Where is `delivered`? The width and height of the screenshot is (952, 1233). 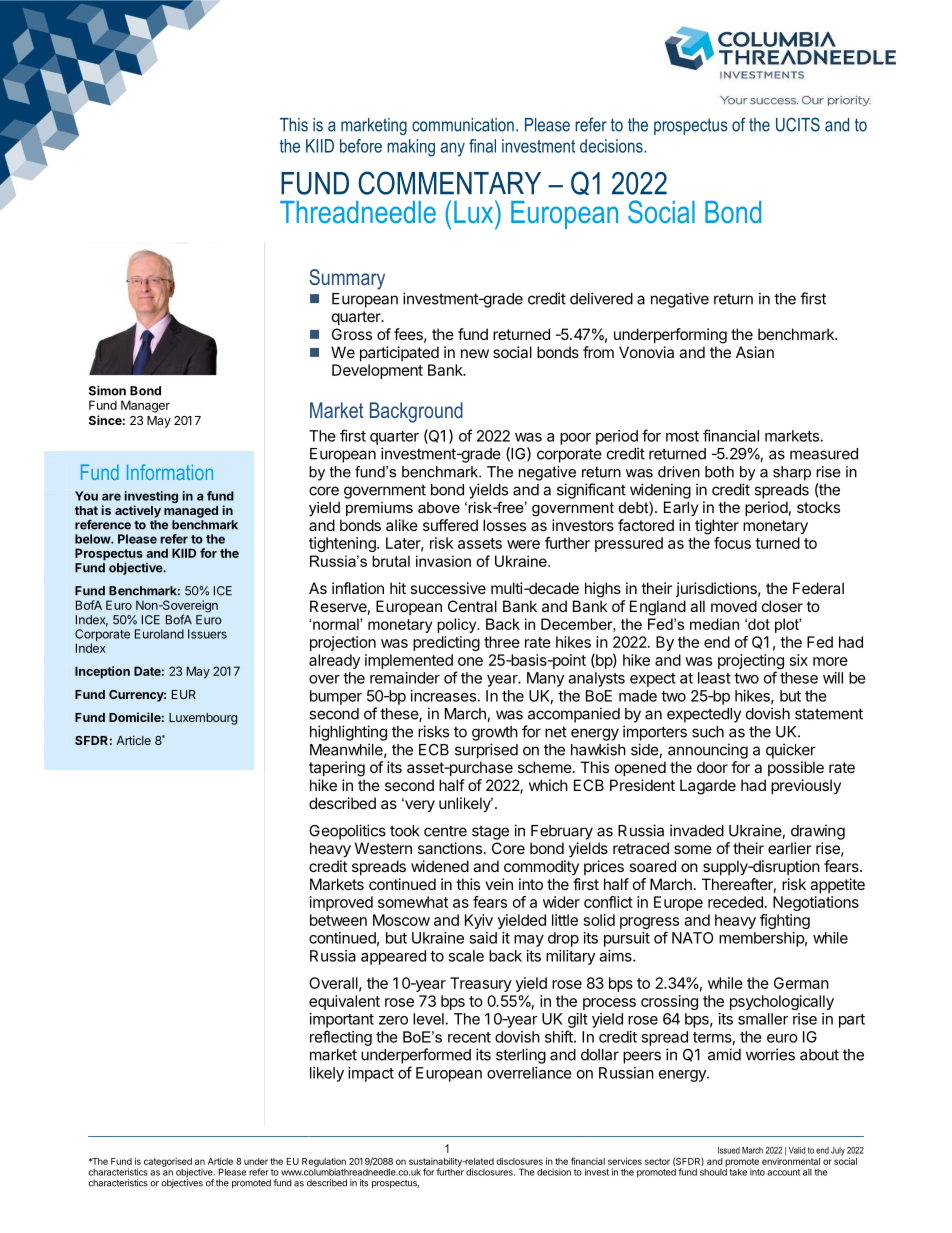 delivered is located at coordinates (601, 298).
